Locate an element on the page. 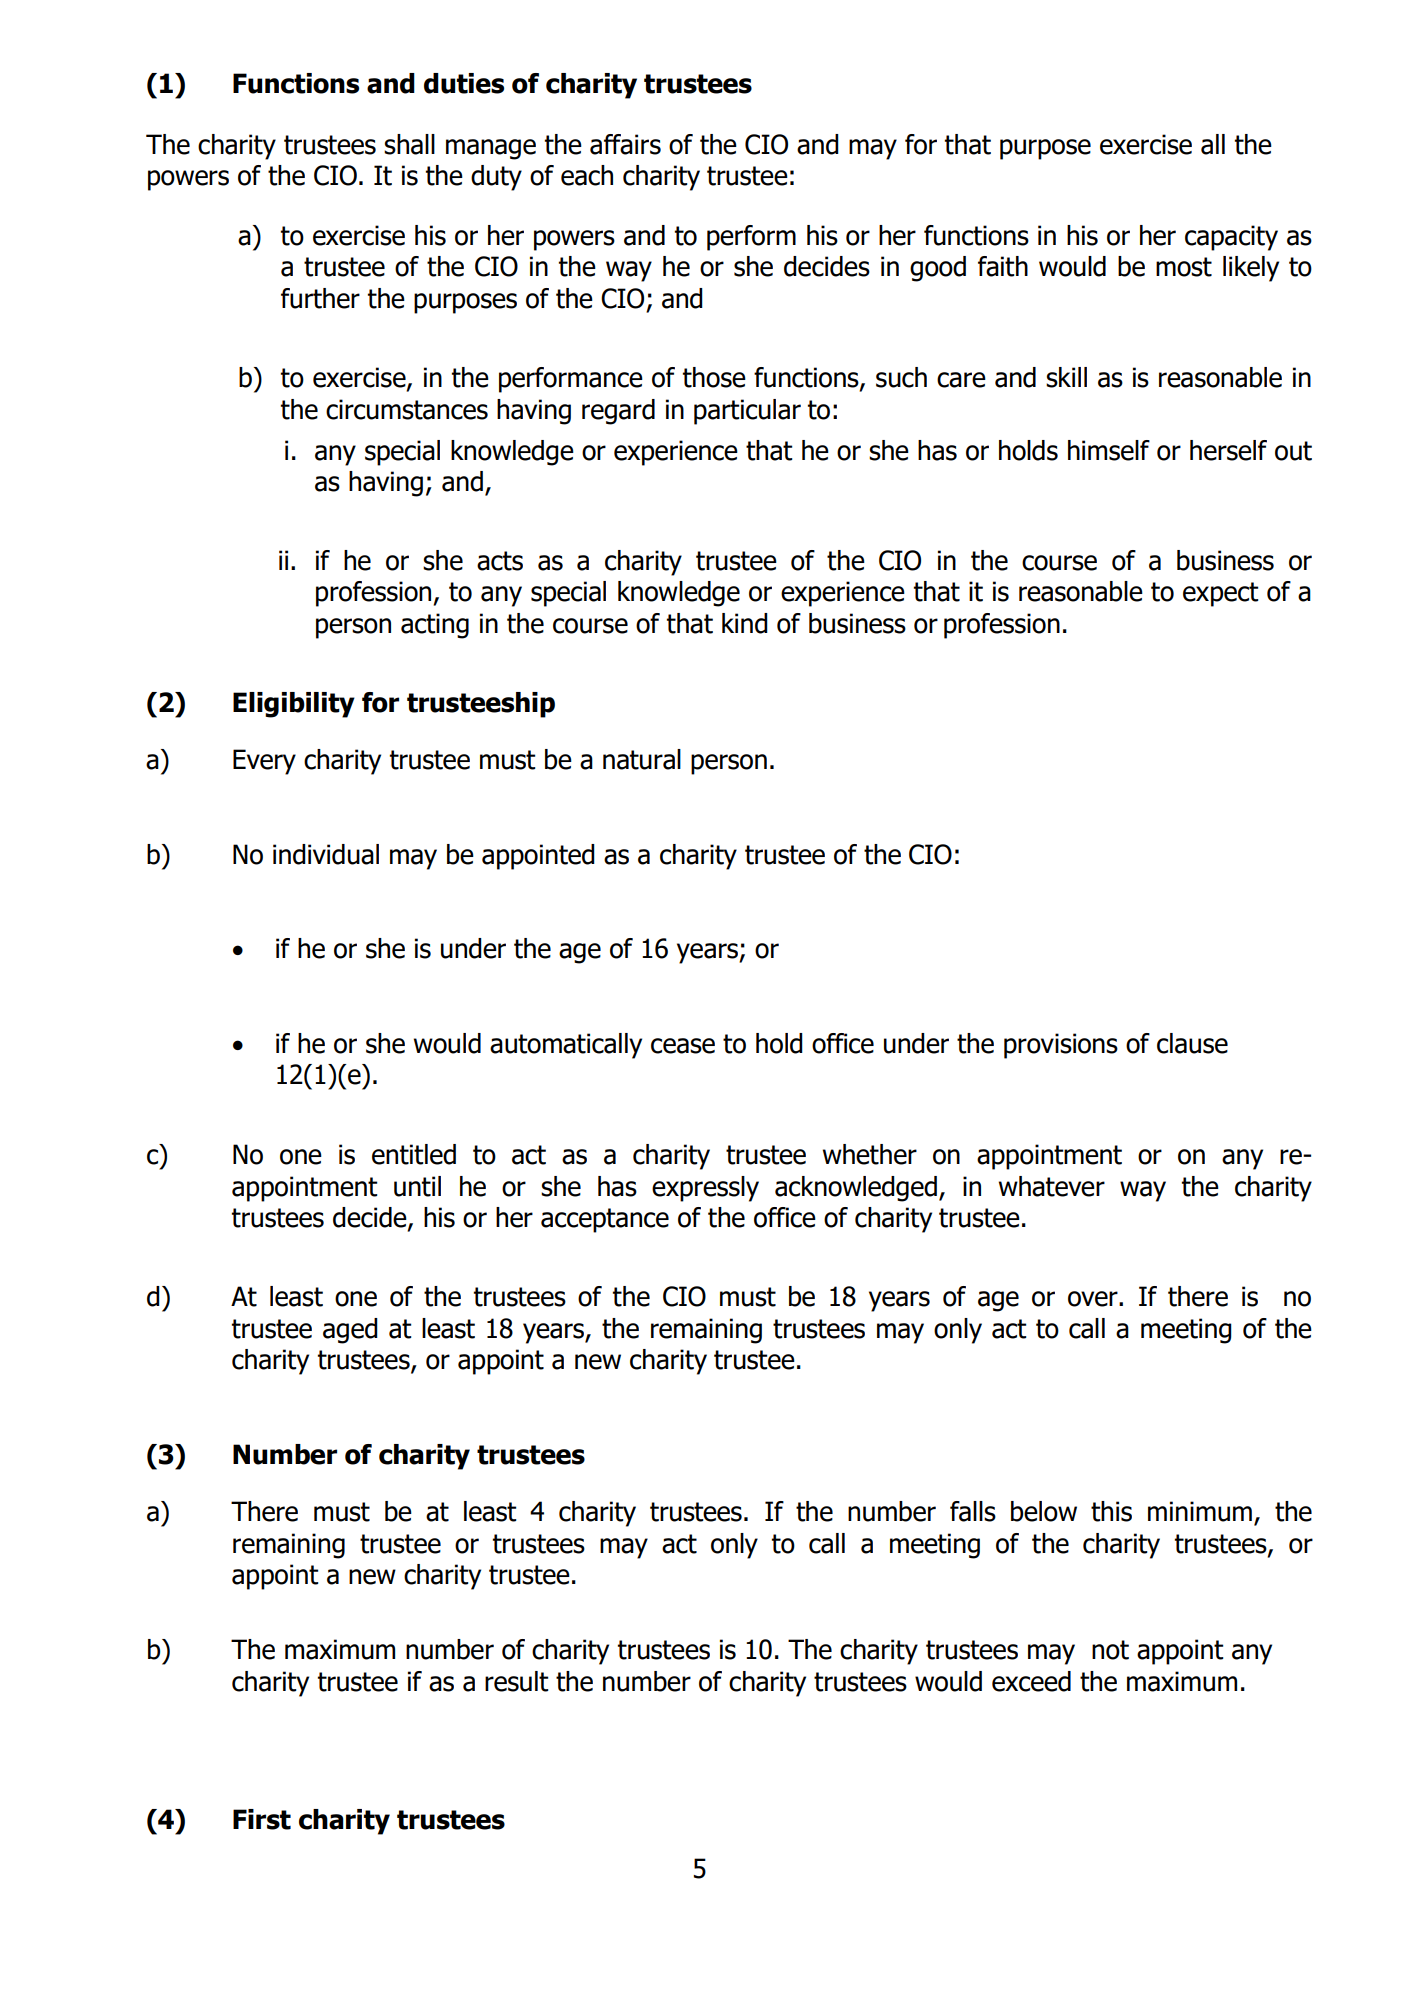  First is located at coordinates (262, 1819).
